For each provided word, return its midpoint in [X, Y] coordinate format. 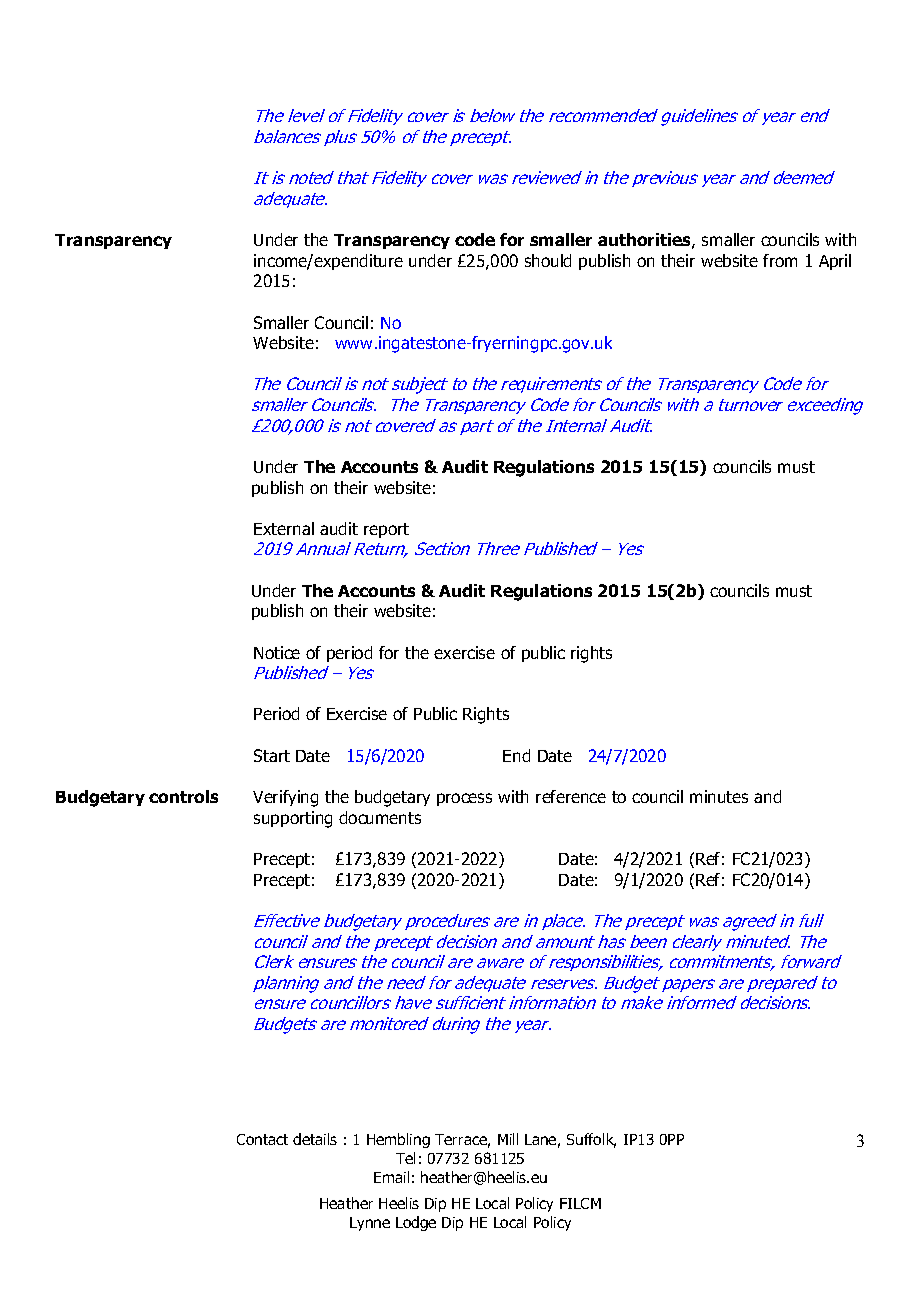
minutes [719, 796]
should [548, 260]
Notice [277, 652]
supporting [293, 819]
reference [571, 796]
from [780, 260]
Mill [508, 1139]
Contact [262, 1139]
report [386, 530]
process [464, 799]
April [835, 262]
